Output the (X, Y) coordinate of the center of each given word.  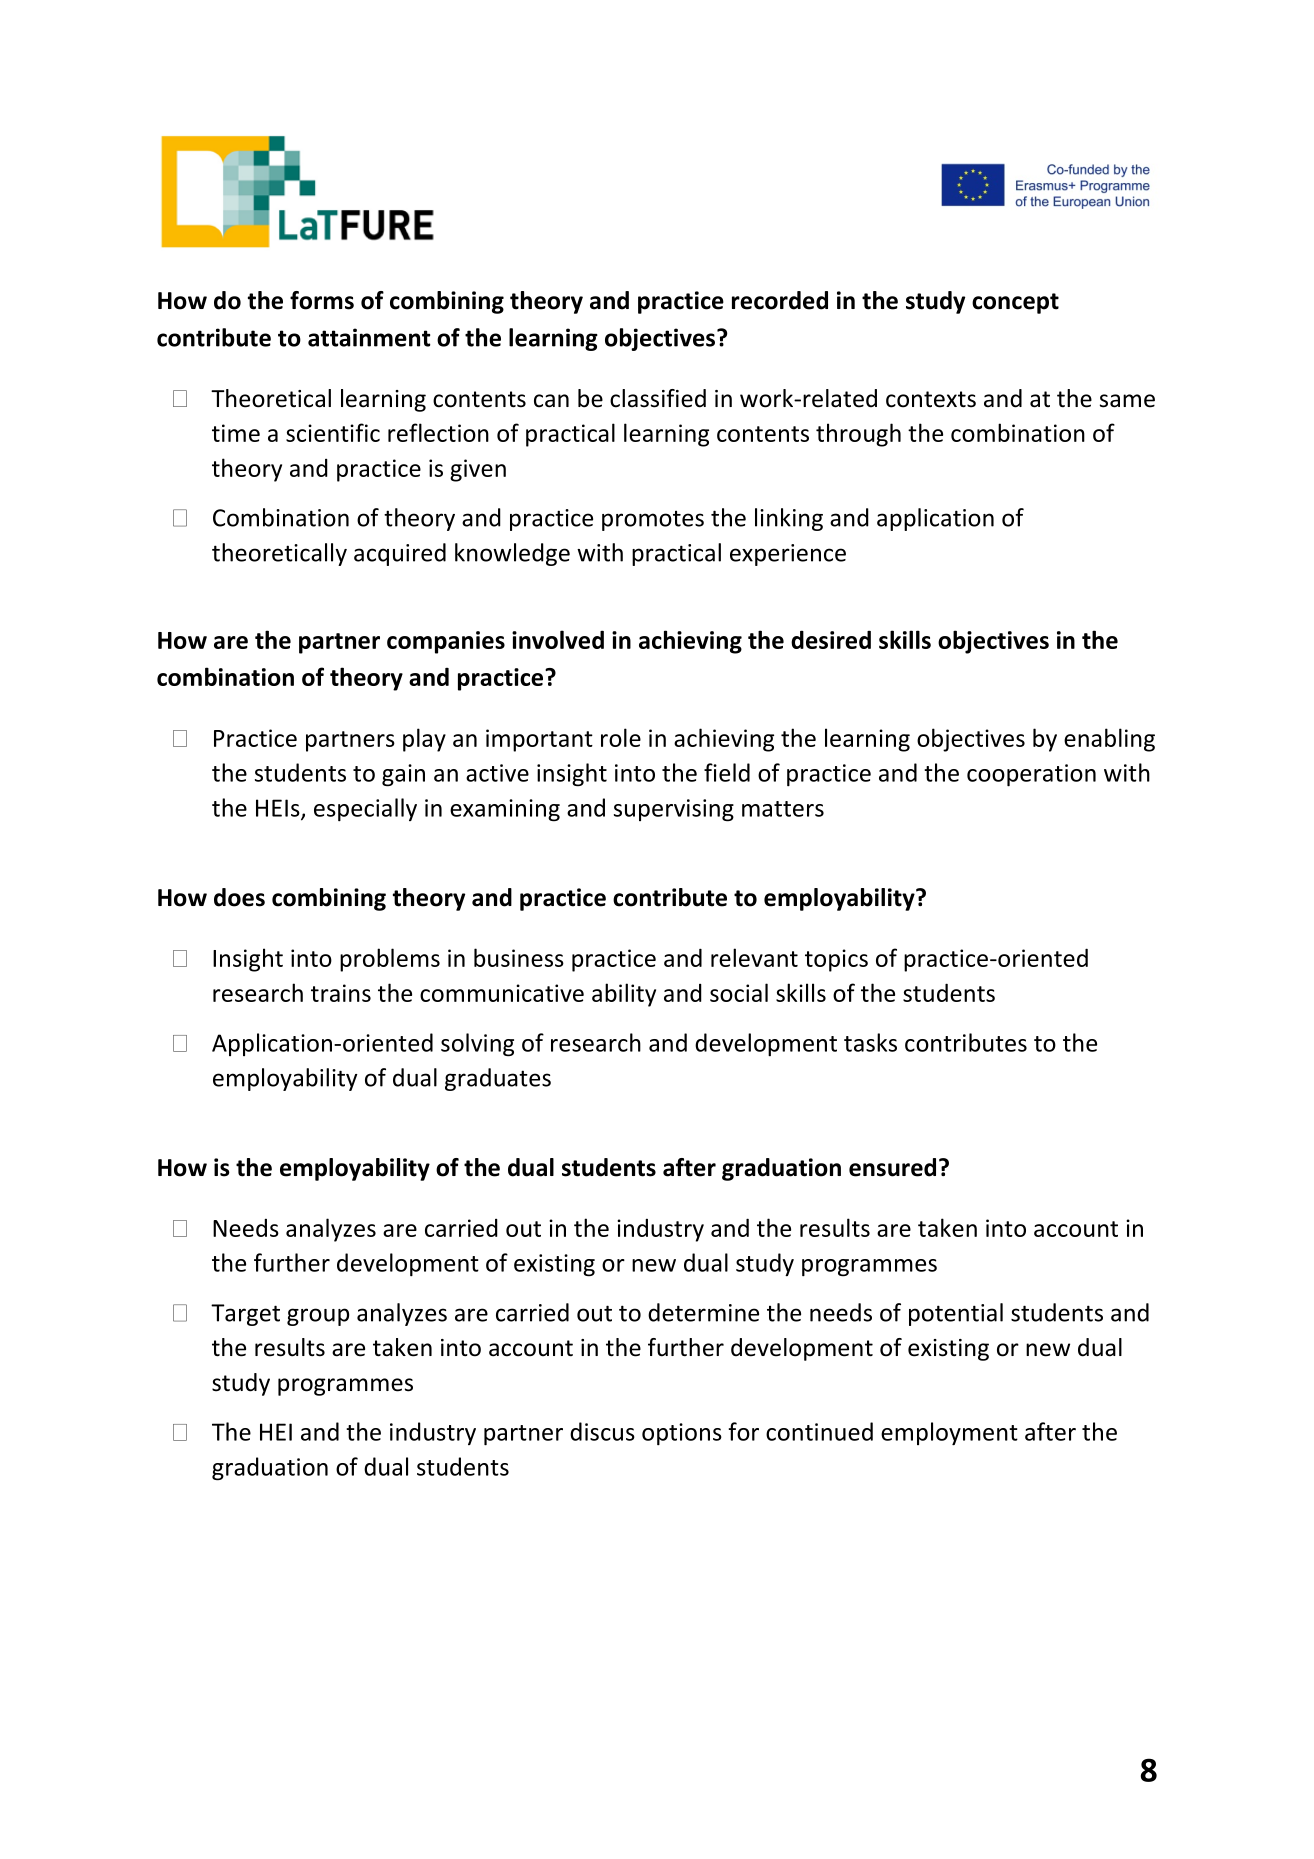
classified (658, 398)
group (318, 1317)
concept (1015, 303)
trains (341, 993)
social (739, 992)
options (682, 1434)
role (621, 737)
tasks (870, 1042)
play (424, 740)
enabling (1109, 740)
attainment (369, 337)
